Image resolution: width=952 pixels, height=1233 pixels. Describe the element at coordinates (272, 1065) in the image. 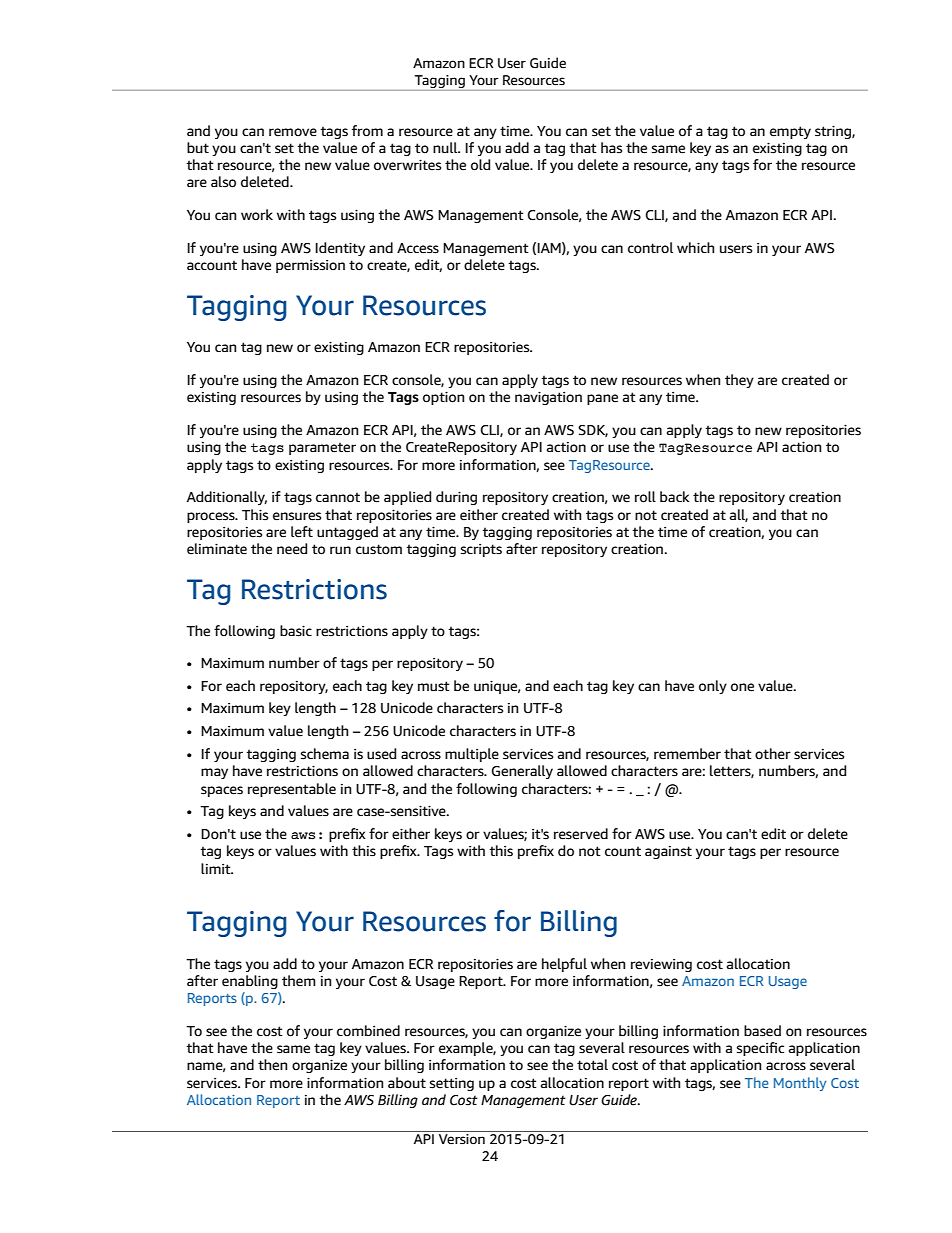

I see `then` at that location.
